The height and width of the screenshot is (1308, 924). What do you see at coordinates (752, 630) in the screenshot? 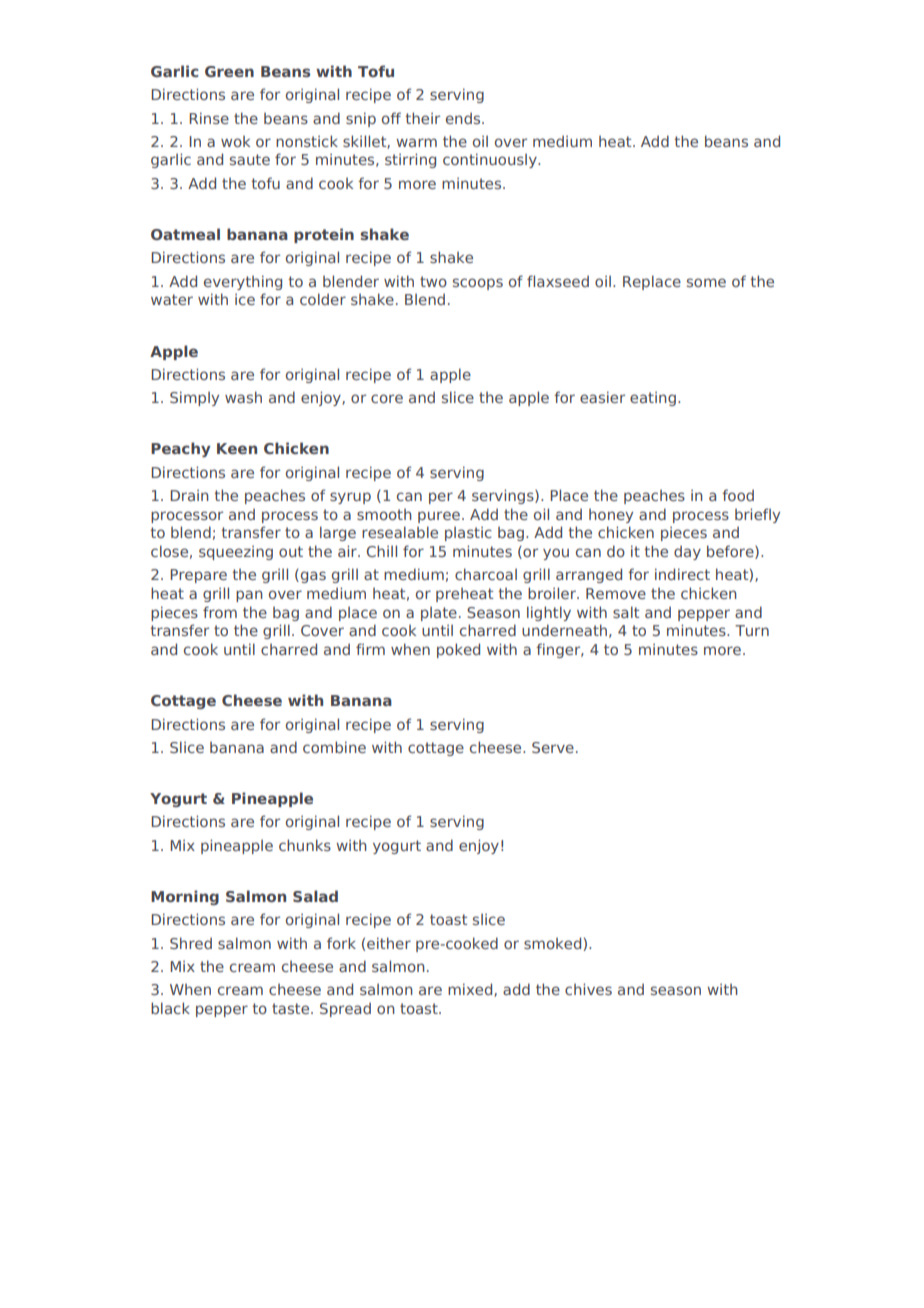
I see `Turn` at bounding box center [752, 630].
